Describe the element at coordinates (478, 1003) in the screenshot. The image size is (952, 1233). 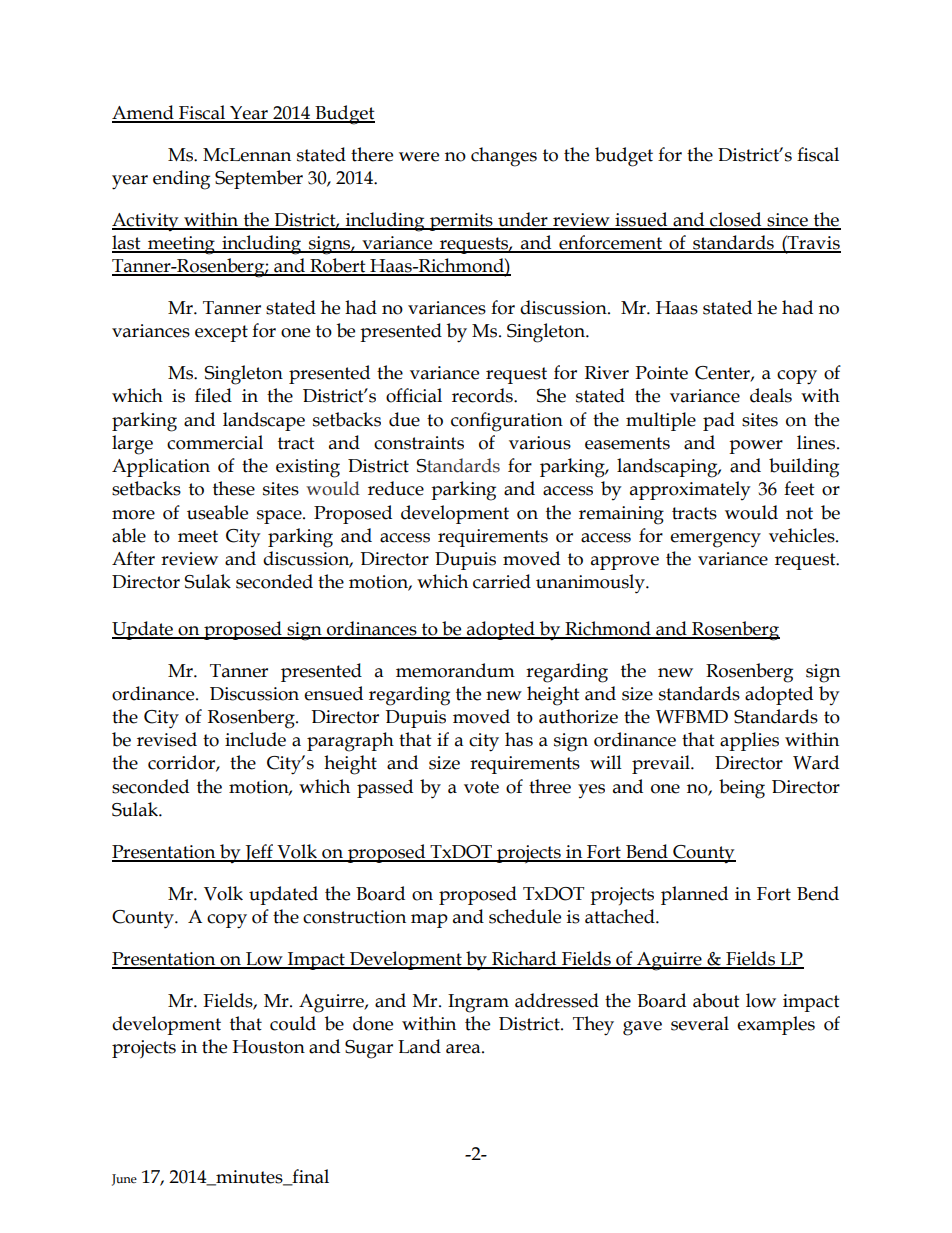
I see `Ingram` at that location.
